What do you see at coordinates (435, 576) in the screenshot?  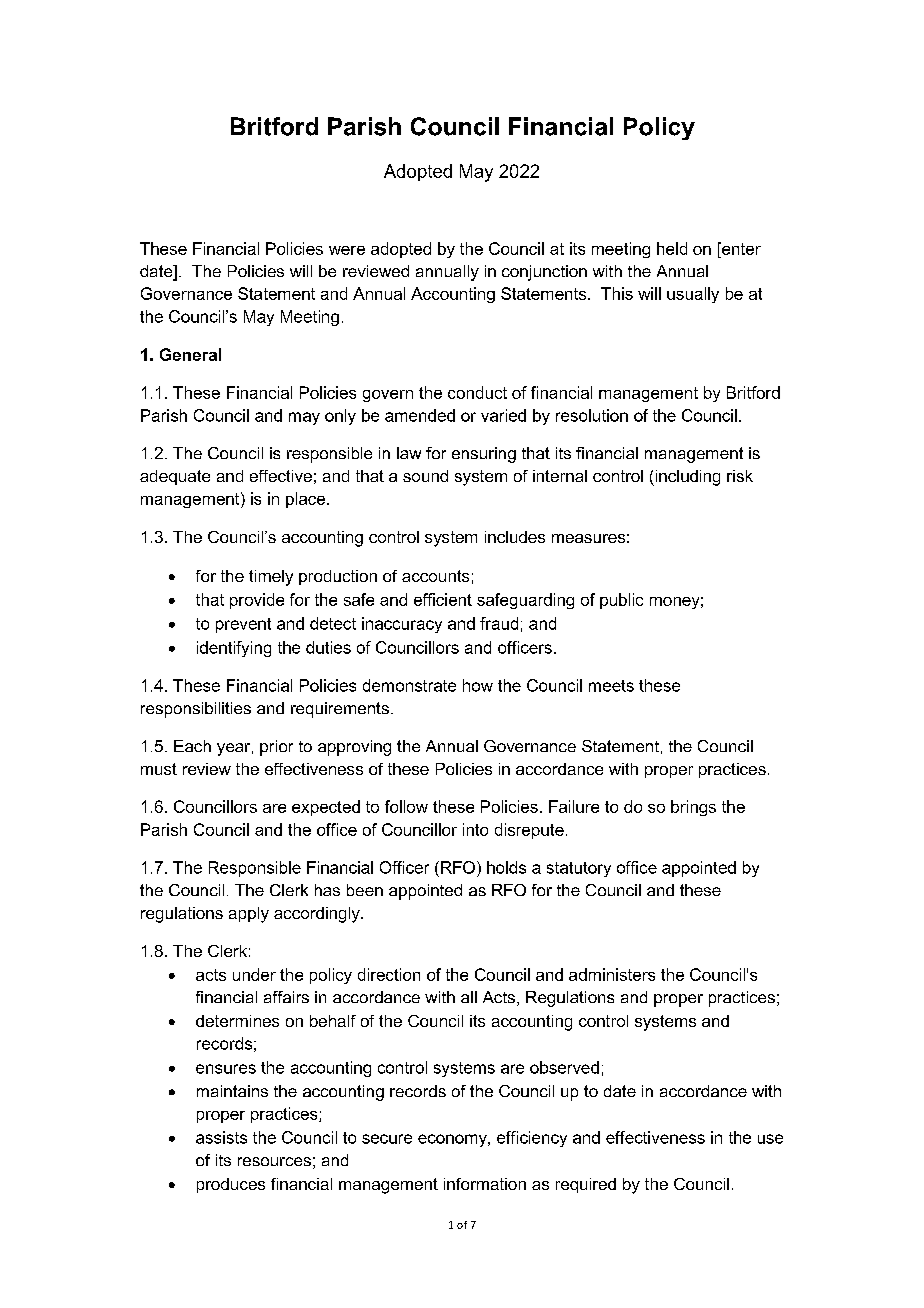 I see `accounts` at bounding box center [435, 576].
